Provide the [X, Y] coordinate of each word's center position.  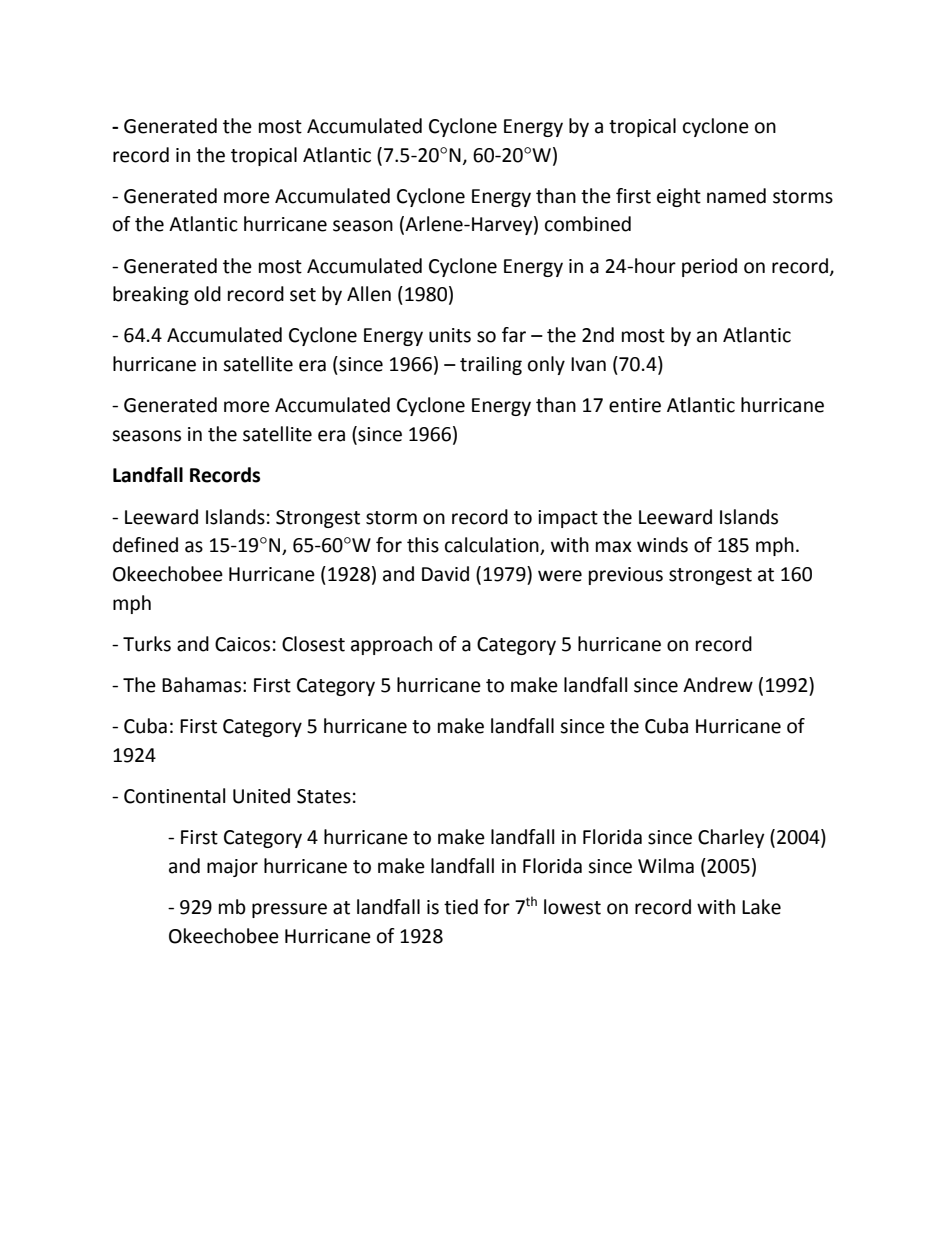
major [232, 868]
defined [145, 545]
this [423, 545]
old [207, 294]
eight [679, 197]
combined [588, 224]
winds [662, 545]
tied [461, 907]
